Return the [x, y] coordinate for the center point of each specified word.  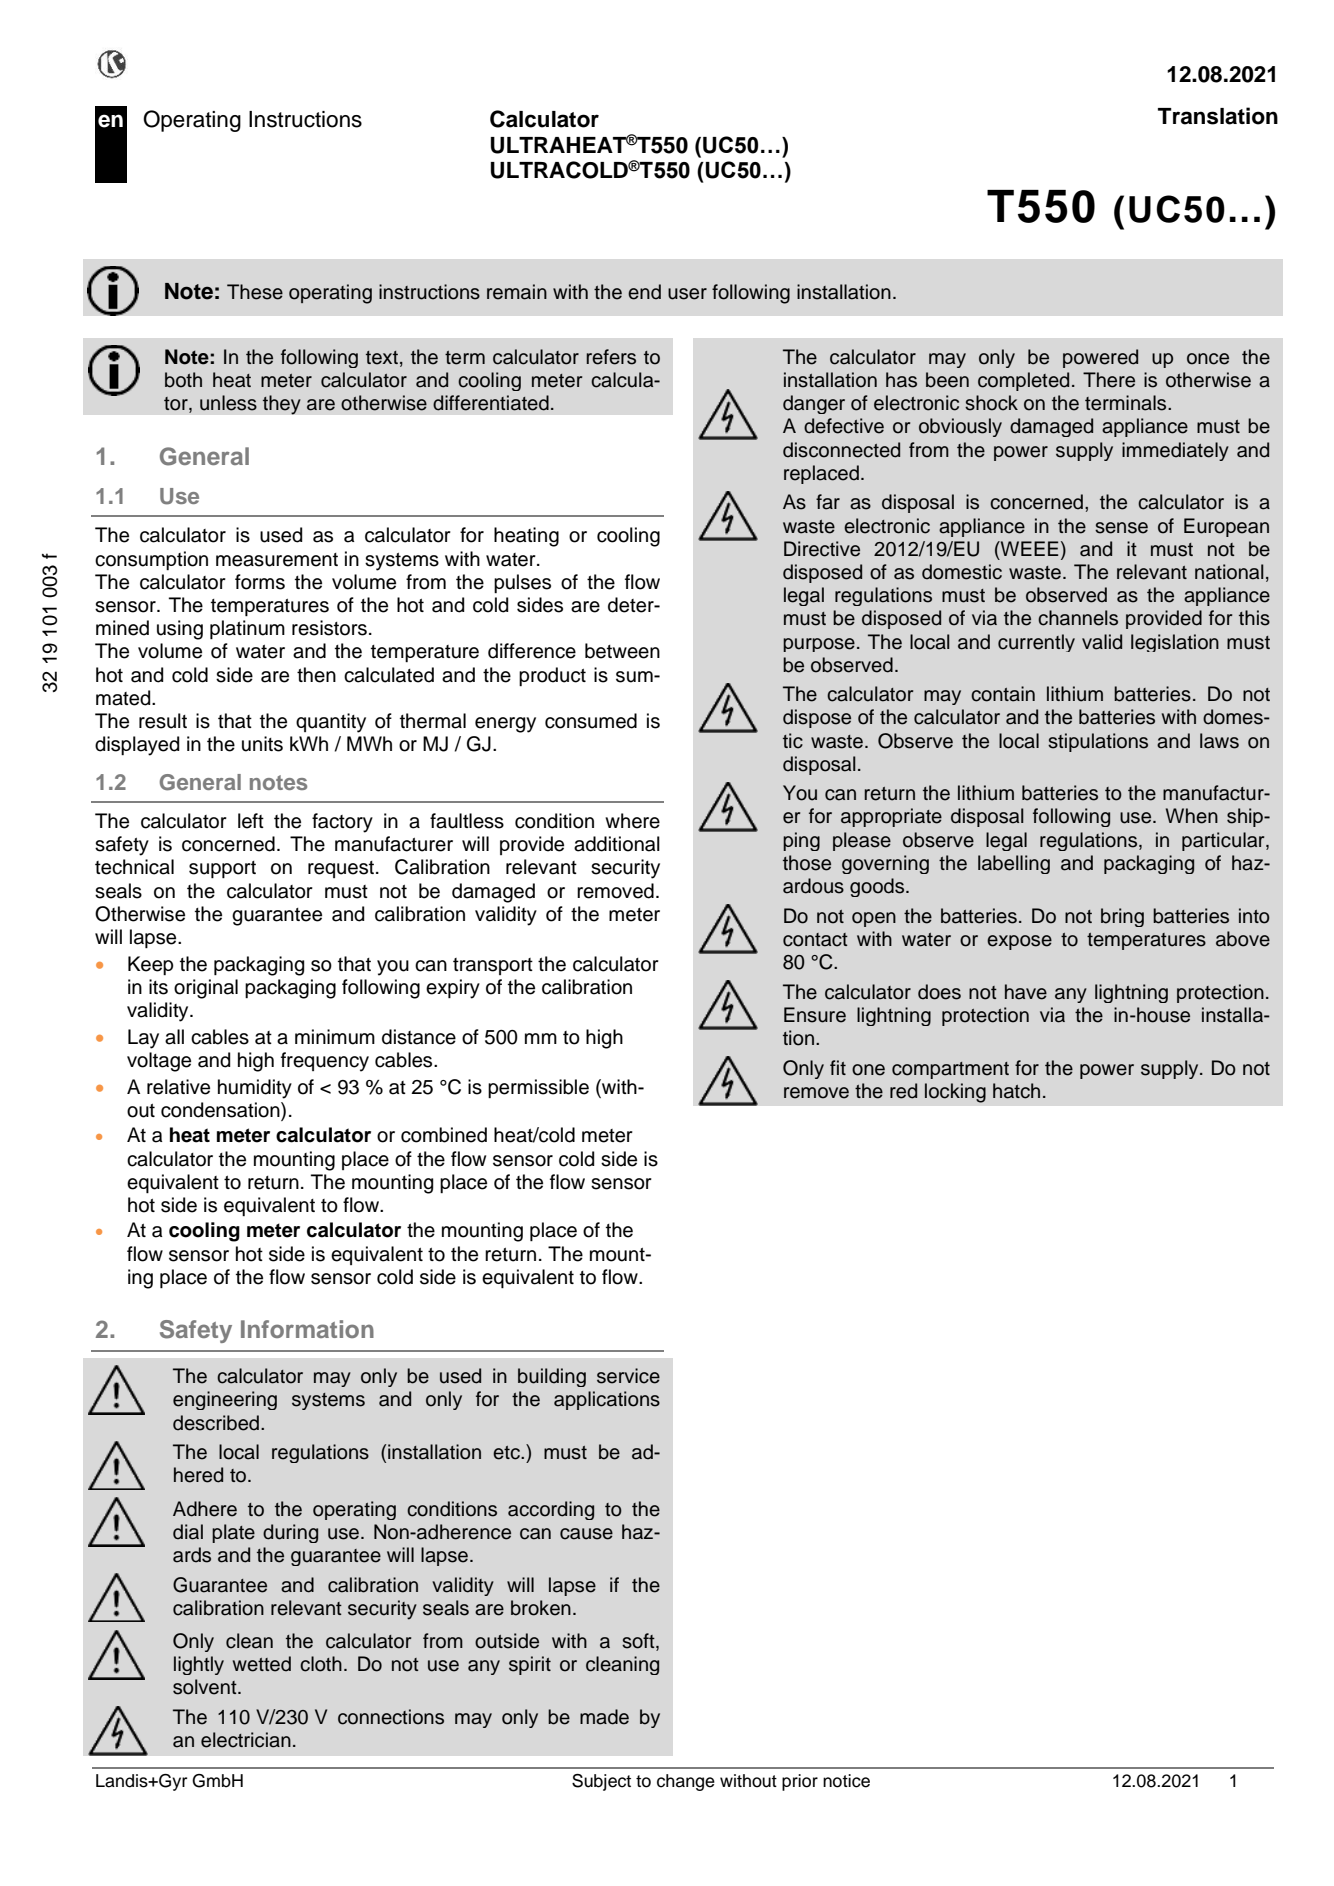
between [622, 651]
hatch [1016, 1091]
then [316, 675]
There [1109, 380]
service [628, 1376]
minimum [335, 1037]
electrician [246, 1740]
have [1026, 992]
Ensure [815, 1015]
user [687, 294]
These [255, 292]
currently [1036, 643]
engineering [225, 1400]
